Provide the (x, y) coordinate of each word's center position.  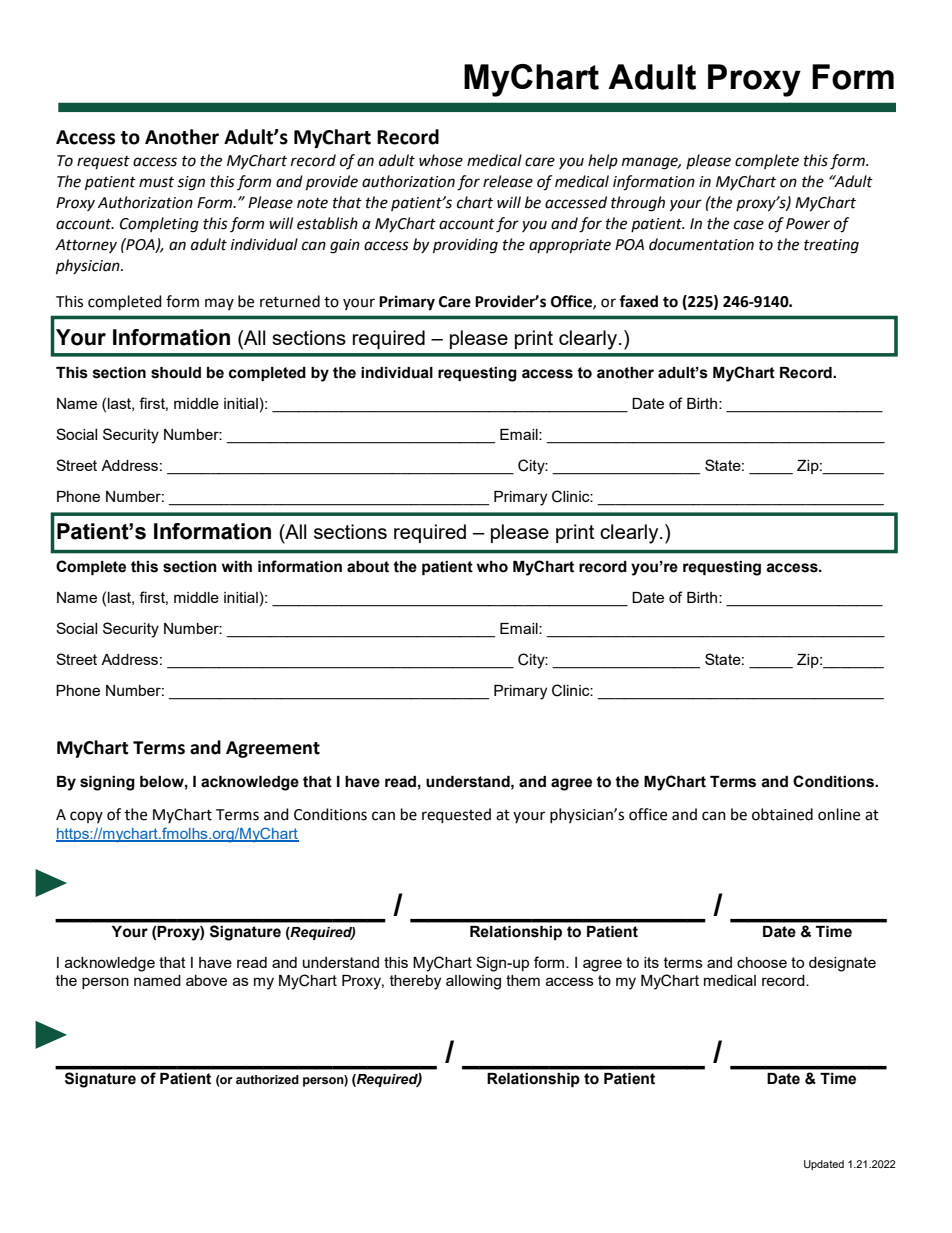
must (156, 182)
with (237, 567)
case (749, 225)
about (368, 567)
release (508, 181)
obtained (782, 814)
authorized (267, 1079)
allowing (473, 982)
